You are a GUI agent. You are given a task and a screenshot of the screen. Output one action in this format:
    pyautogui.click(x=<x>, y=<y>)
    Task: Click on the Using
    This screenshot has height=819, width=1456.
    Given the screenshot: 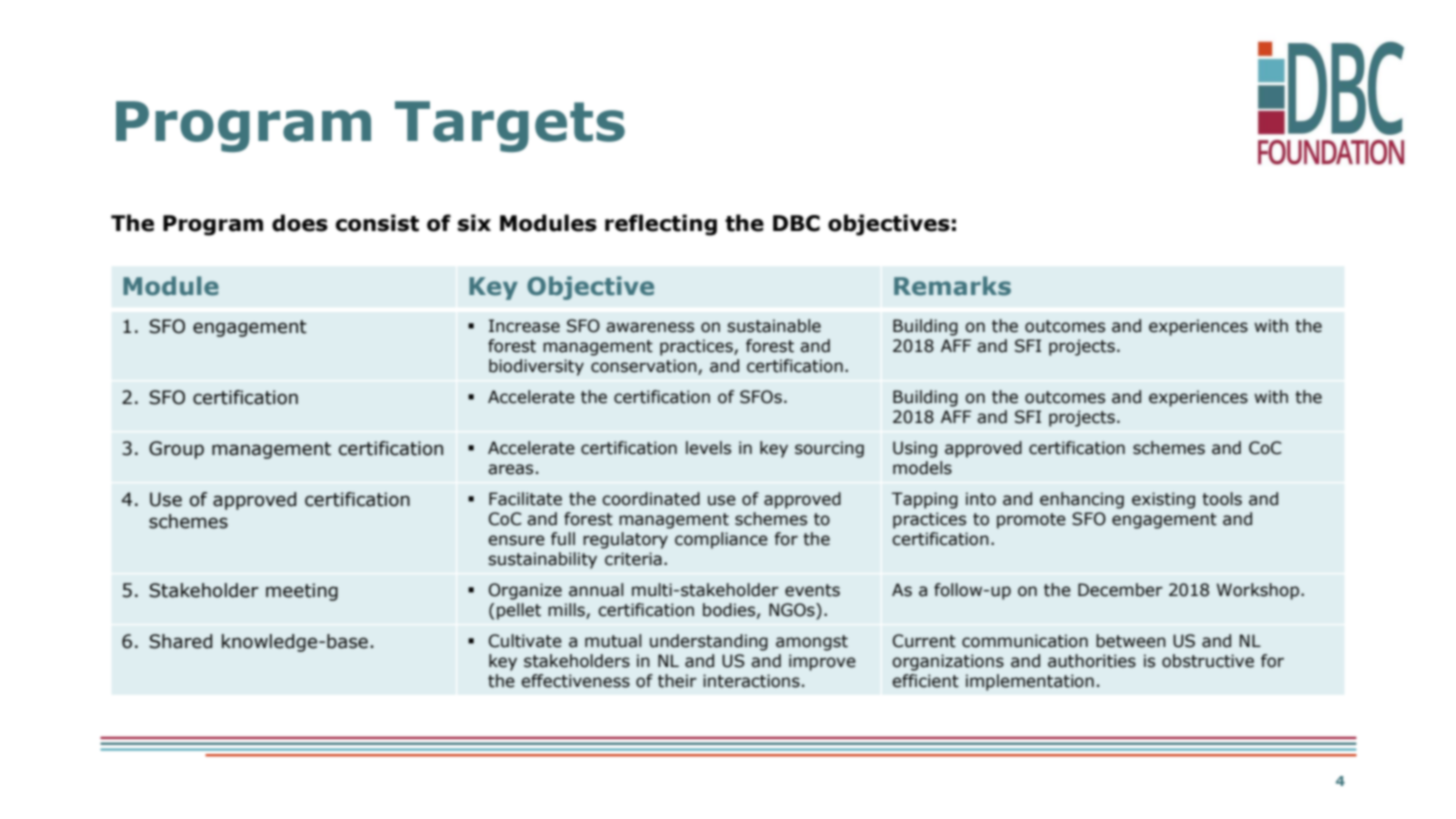 What is the action you would take?
    pyautogui.click(x=915, y=449)
